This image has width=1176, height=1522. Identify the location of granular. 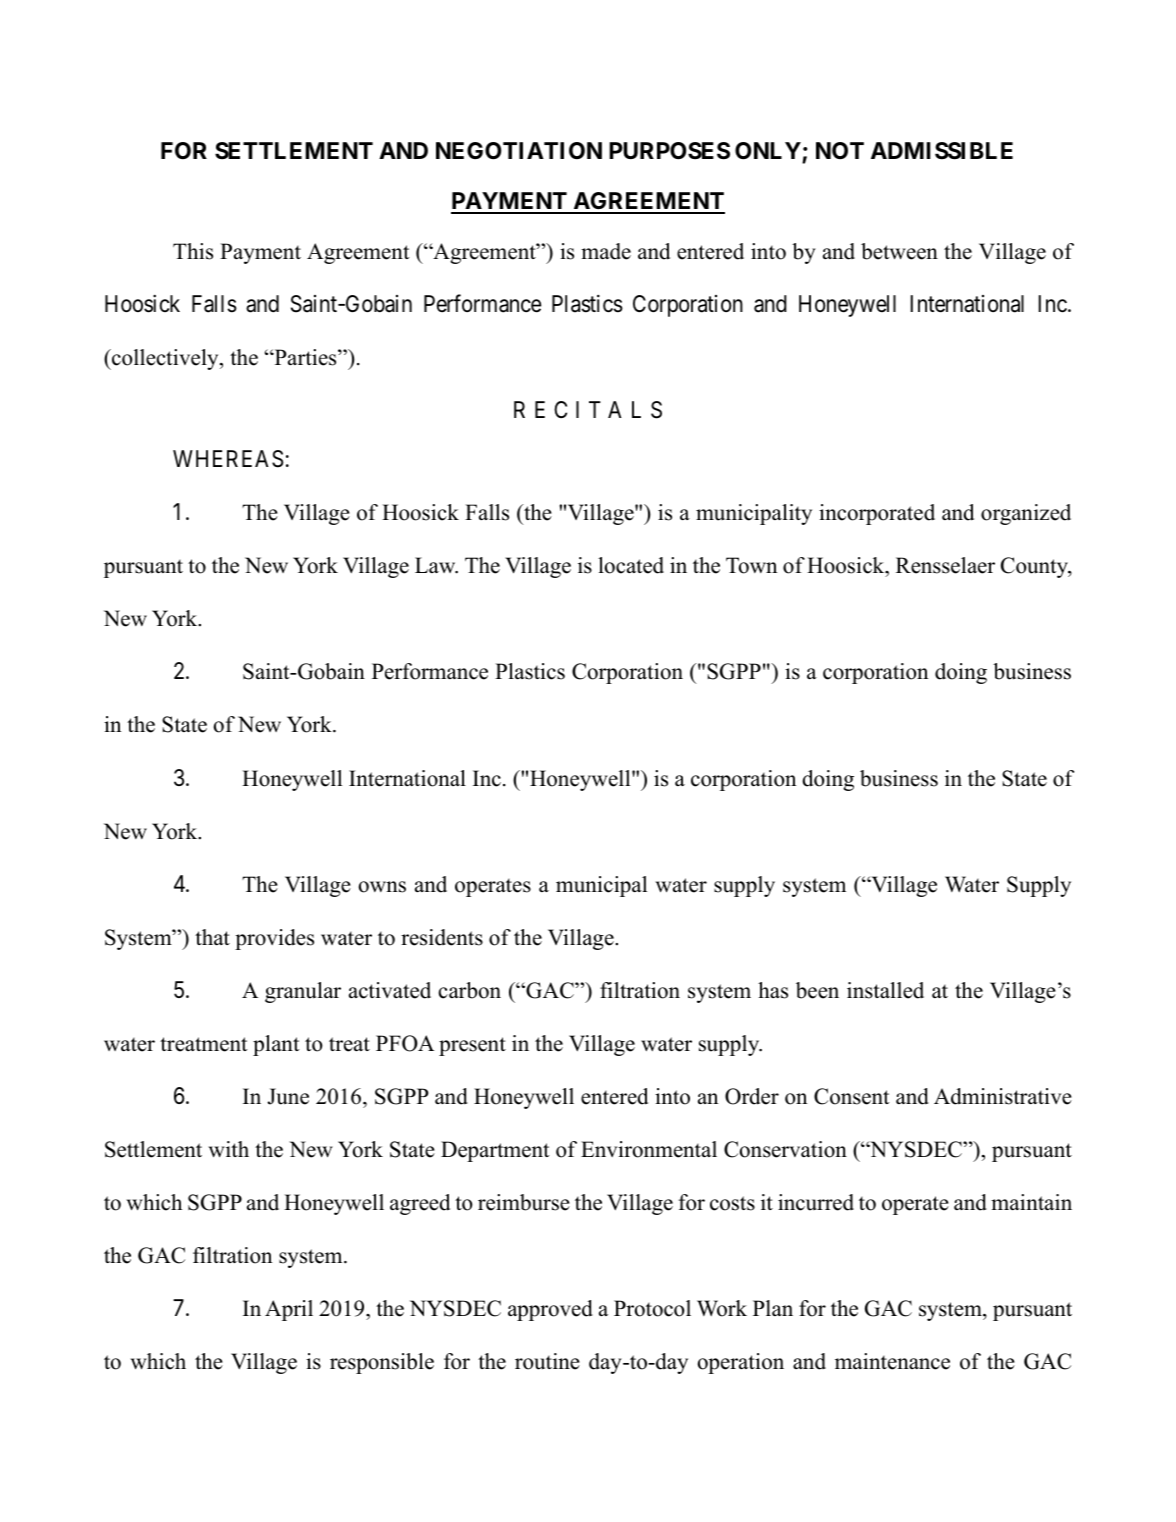
(303, 992).
